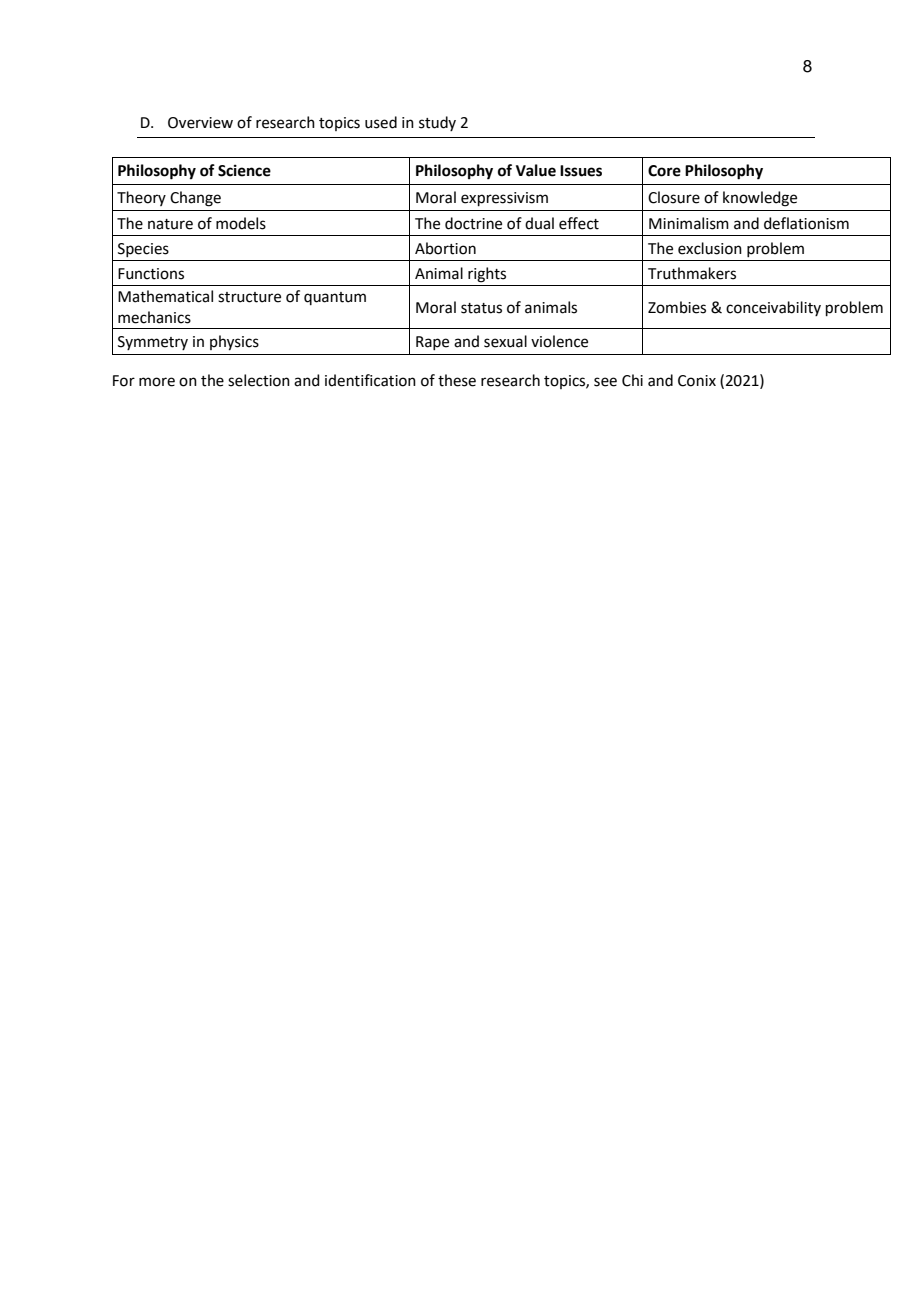 The height and width of the screenshot is (1307, 924). I want to click on Abortion, so click(445, 248).
